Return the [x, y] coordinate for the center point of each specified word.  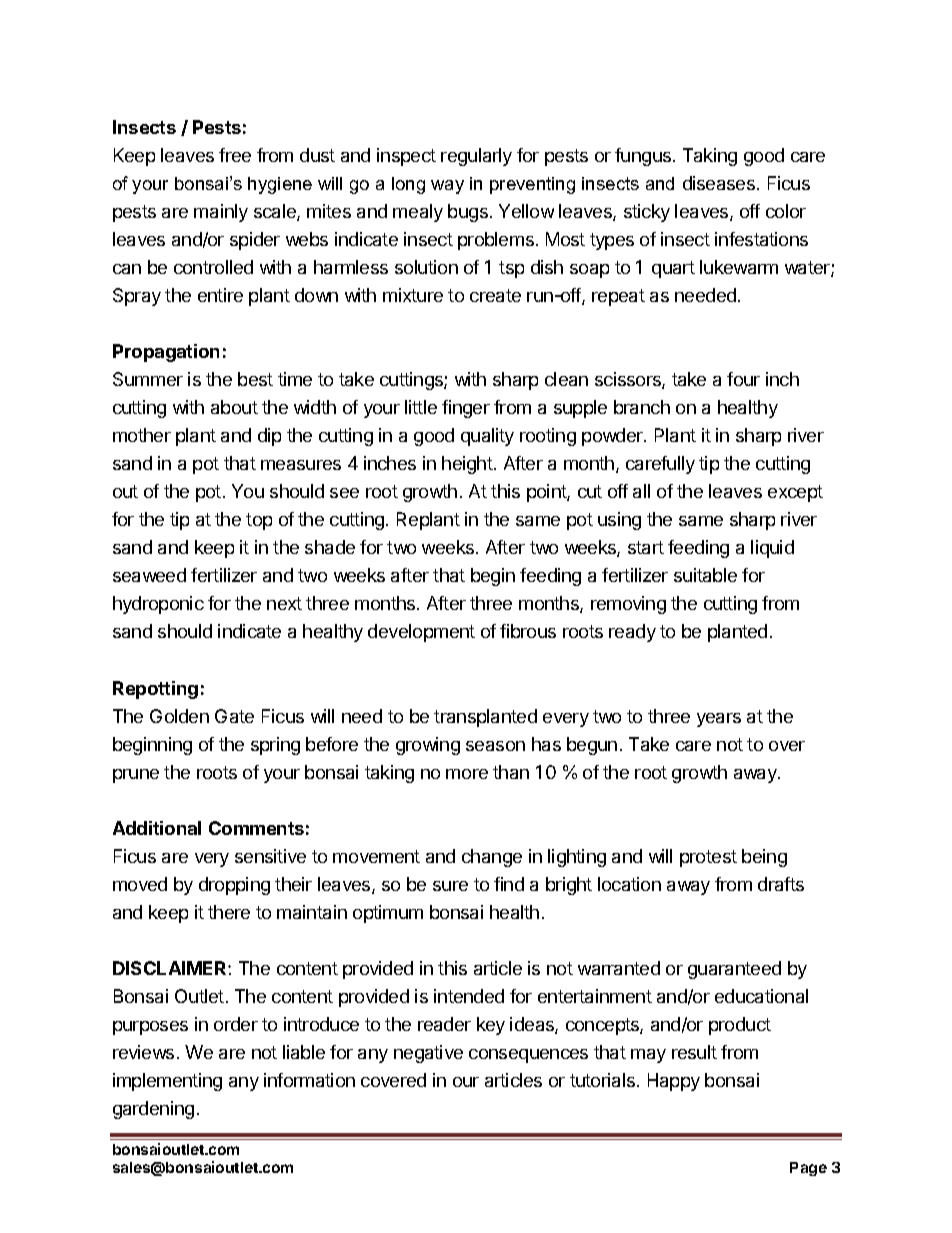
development [421, 633]
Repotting [155, 690]
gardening [153, 1110]
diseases [719, 183]
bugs [468, 213]
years [719, 720]
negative [428, 1054]
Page [808, 1169]
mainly [221, 213]
